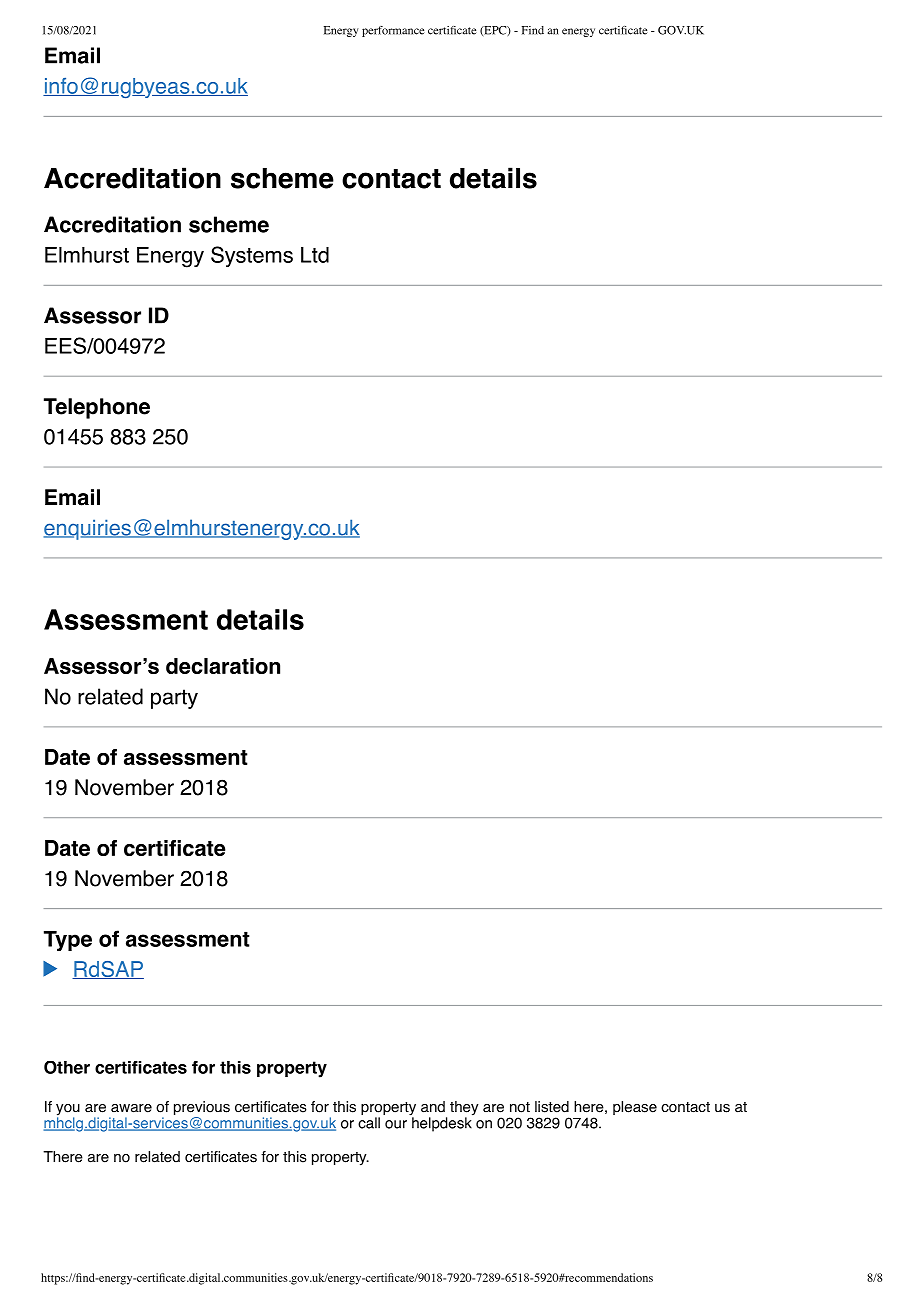  What do you see at coordinates (369, 1123) in the screenshot?
I see `call` at bounding box center [369, 1123].
